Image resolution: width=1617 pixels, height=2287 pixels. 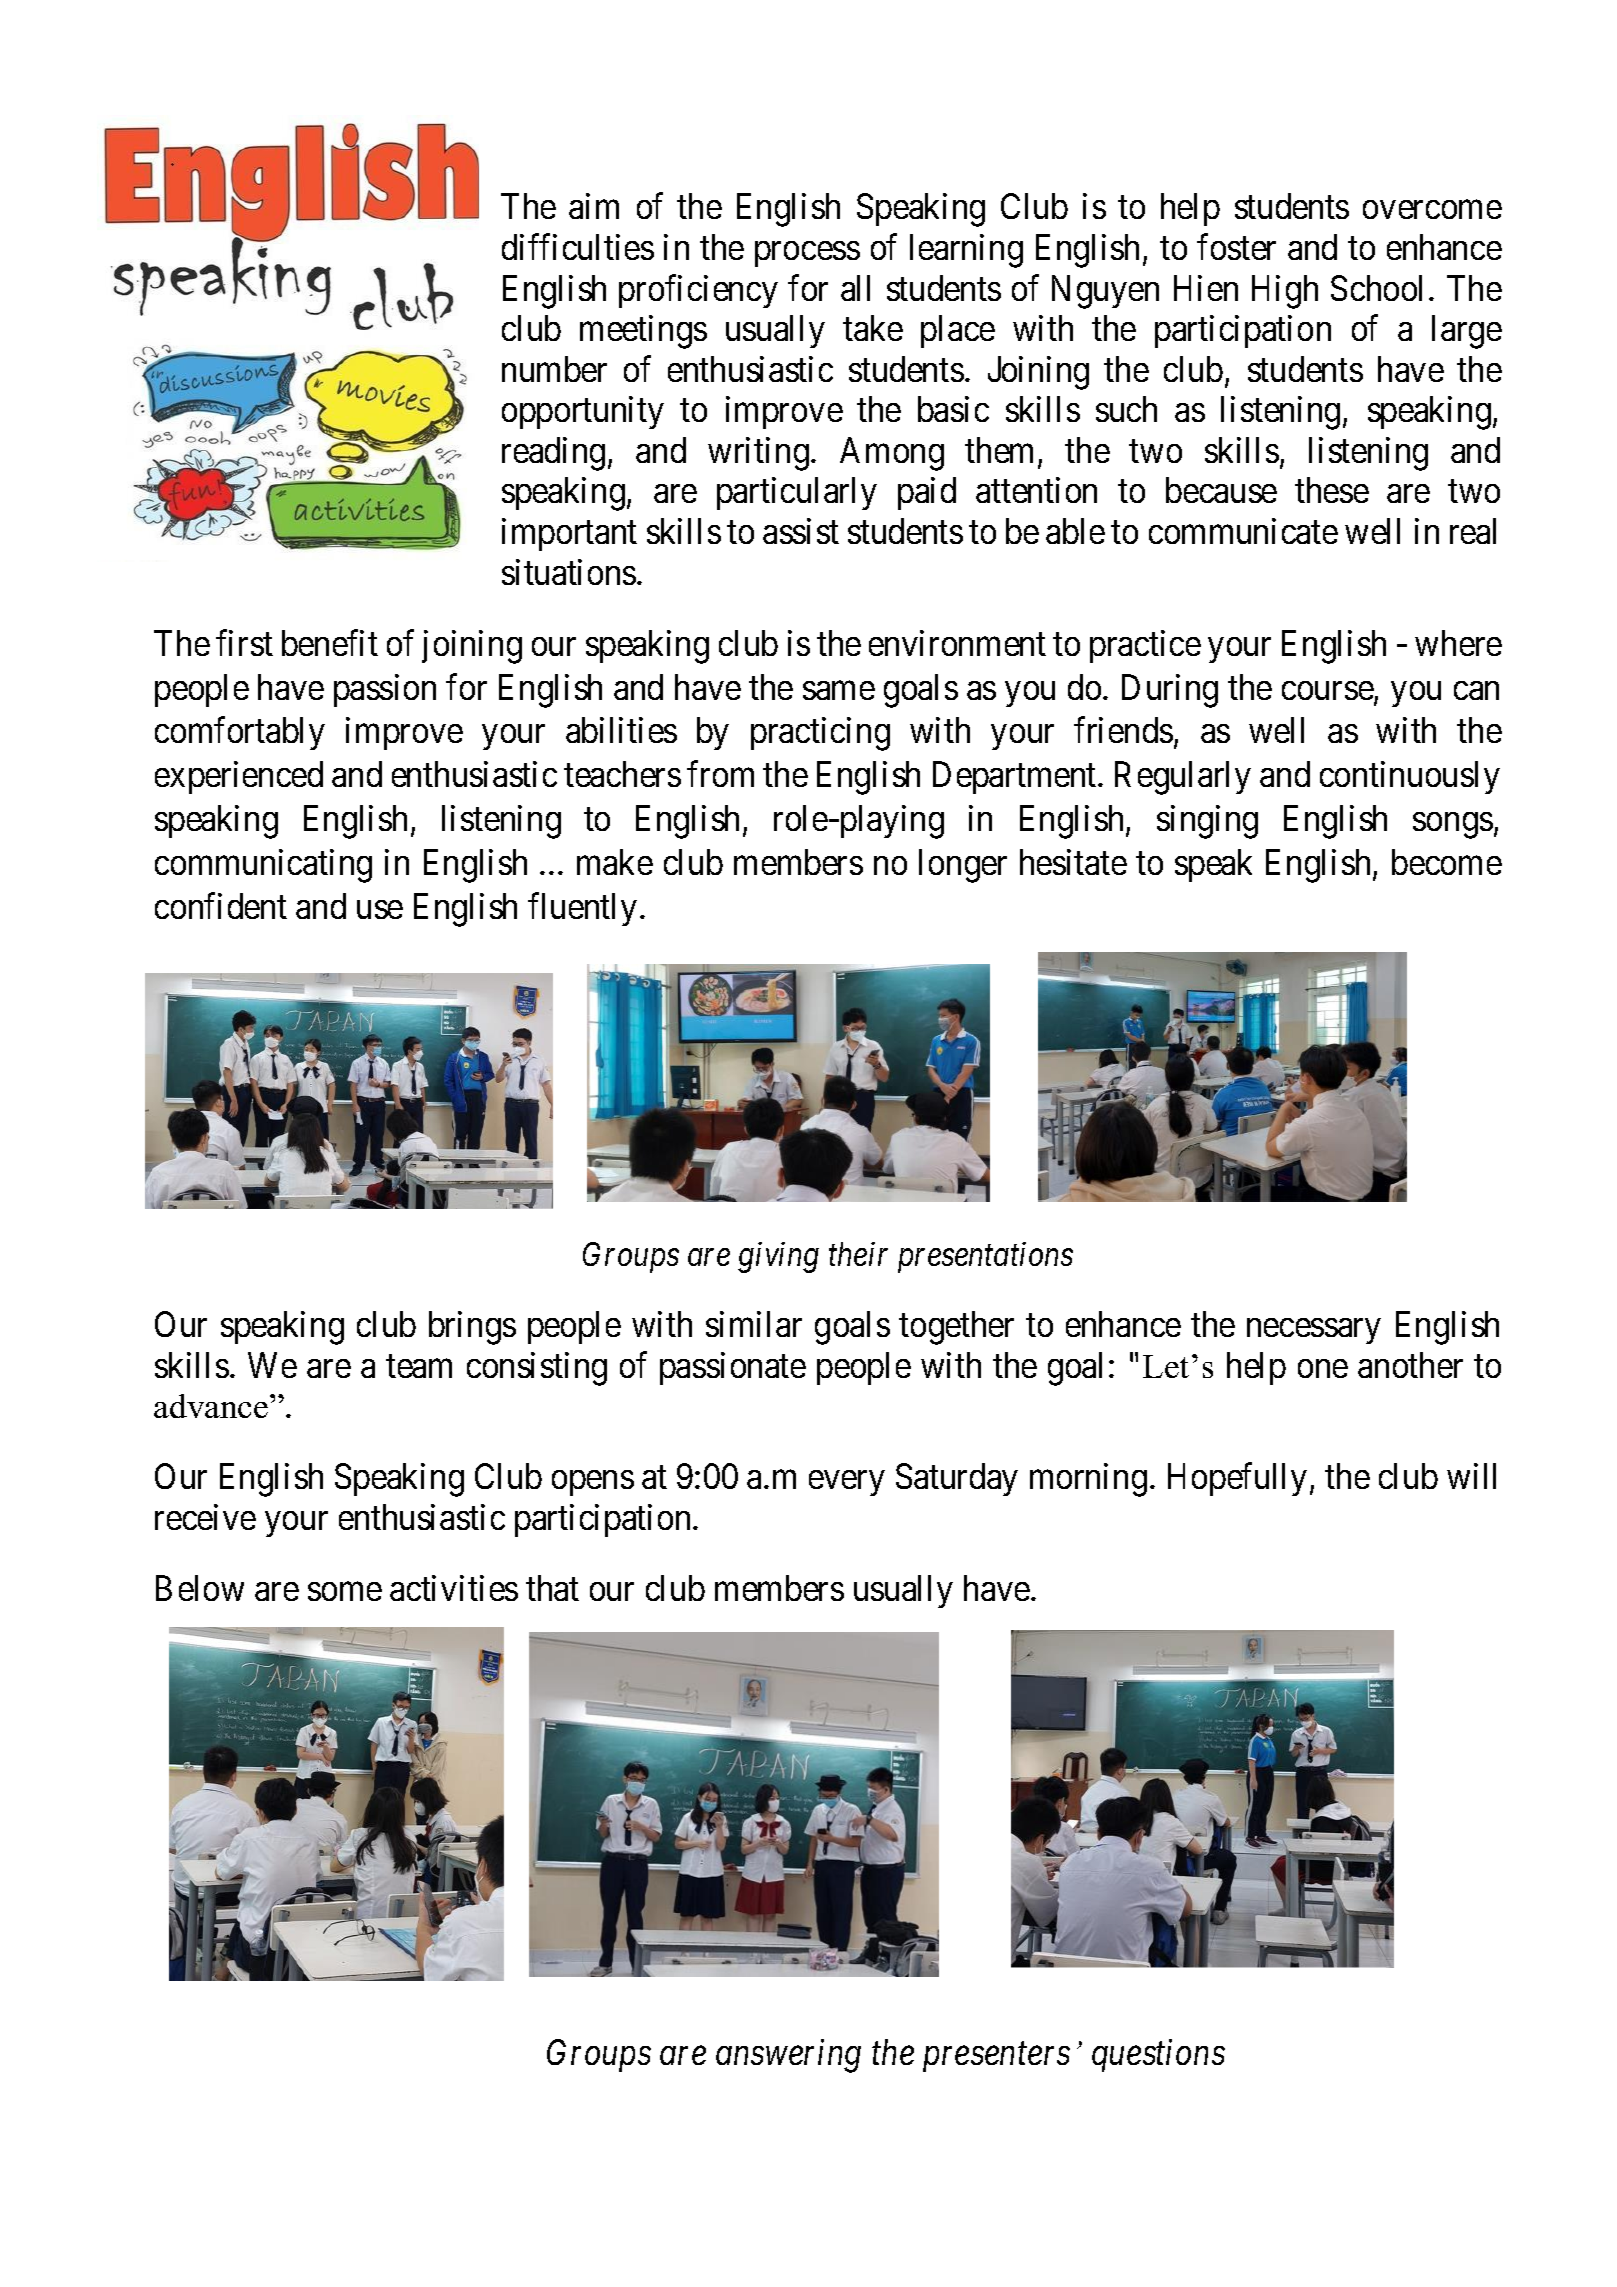 What do you see at coordinates (1328, 690) in the screenshot?
I see `course` at bounding box center [1328, 690].
